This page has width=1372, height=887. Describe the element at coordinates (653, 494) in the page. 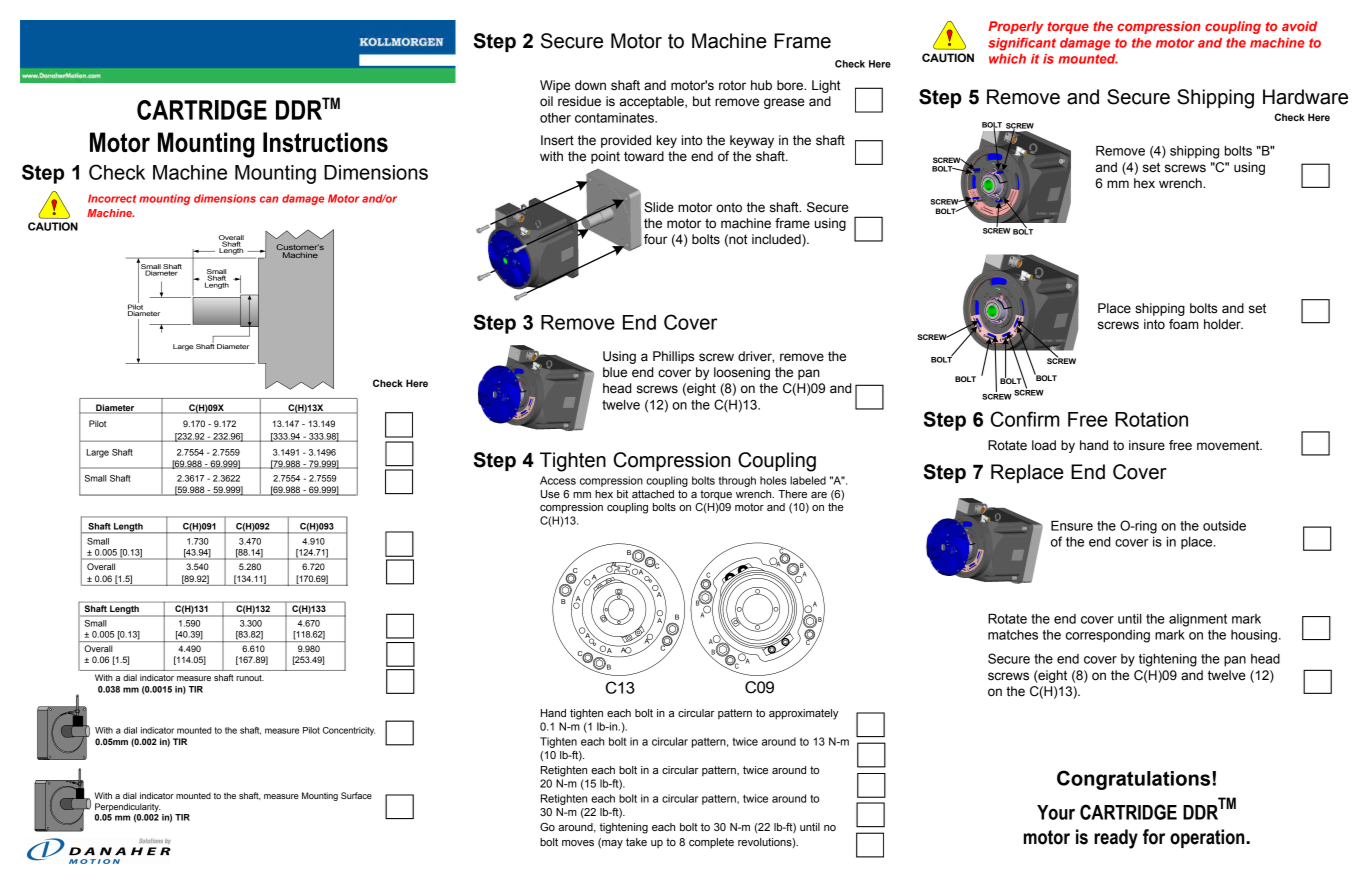

I see `attached` at that location.
